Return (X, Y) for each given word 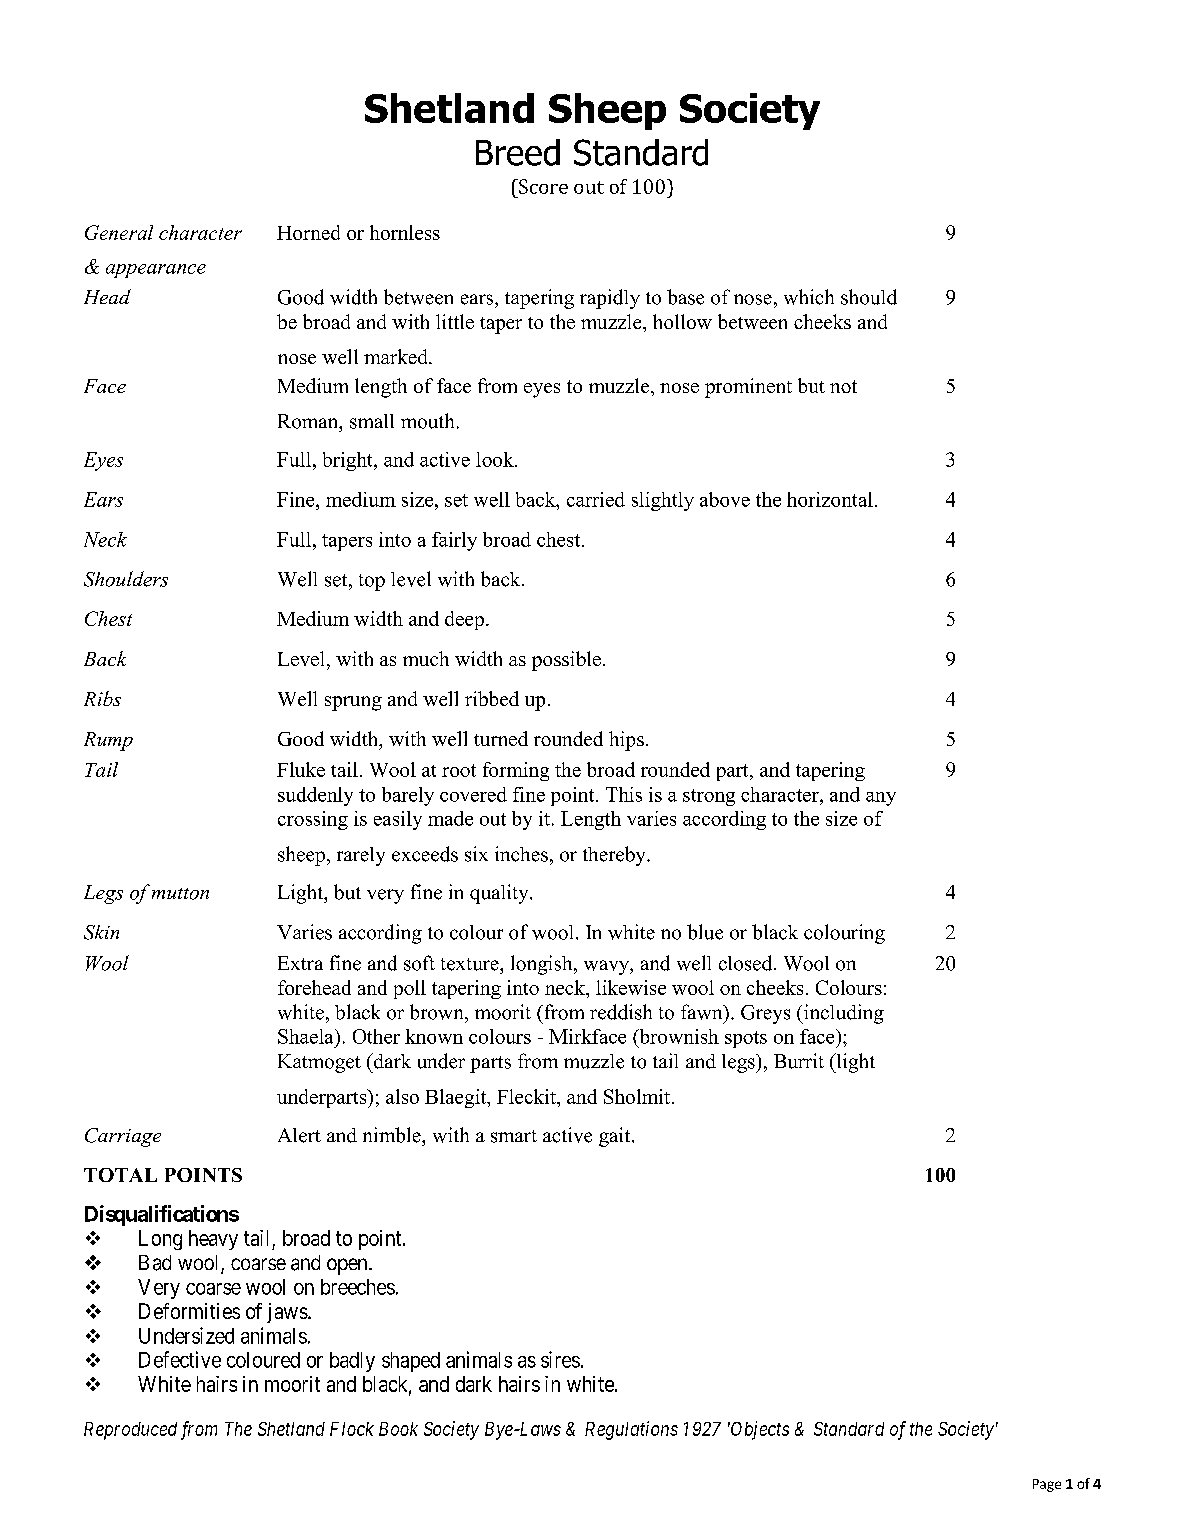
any (881, 799)
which (809, 297)
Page (1047, 1485)
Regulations (631, 1430)
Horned (308, 232)
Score (542, 186)
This (624, 794)
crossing (313, 820)
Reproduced (130, 1431)
